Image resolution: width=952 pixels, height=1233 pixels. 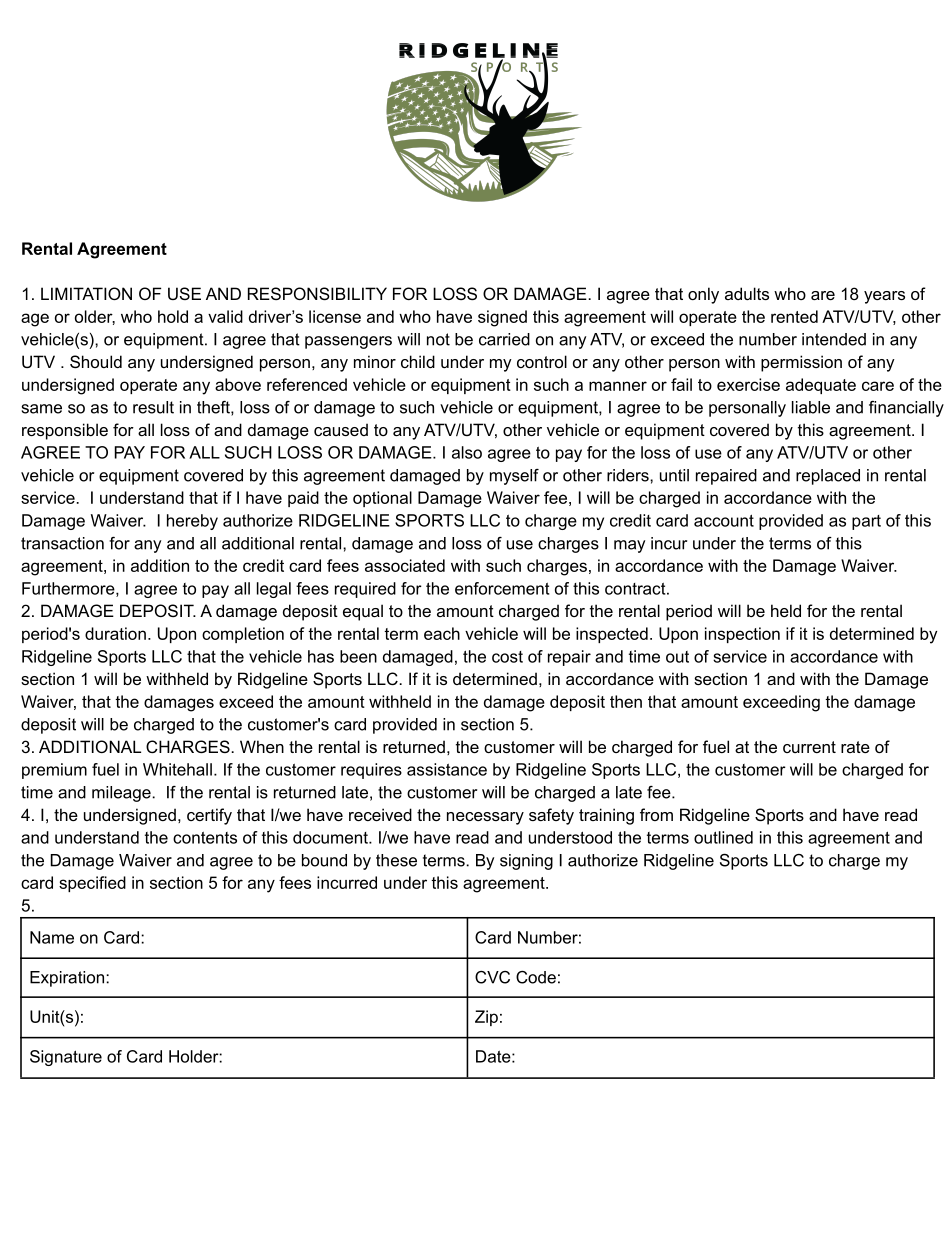 I want to click on Signature, so click(x=66, y=1058).
